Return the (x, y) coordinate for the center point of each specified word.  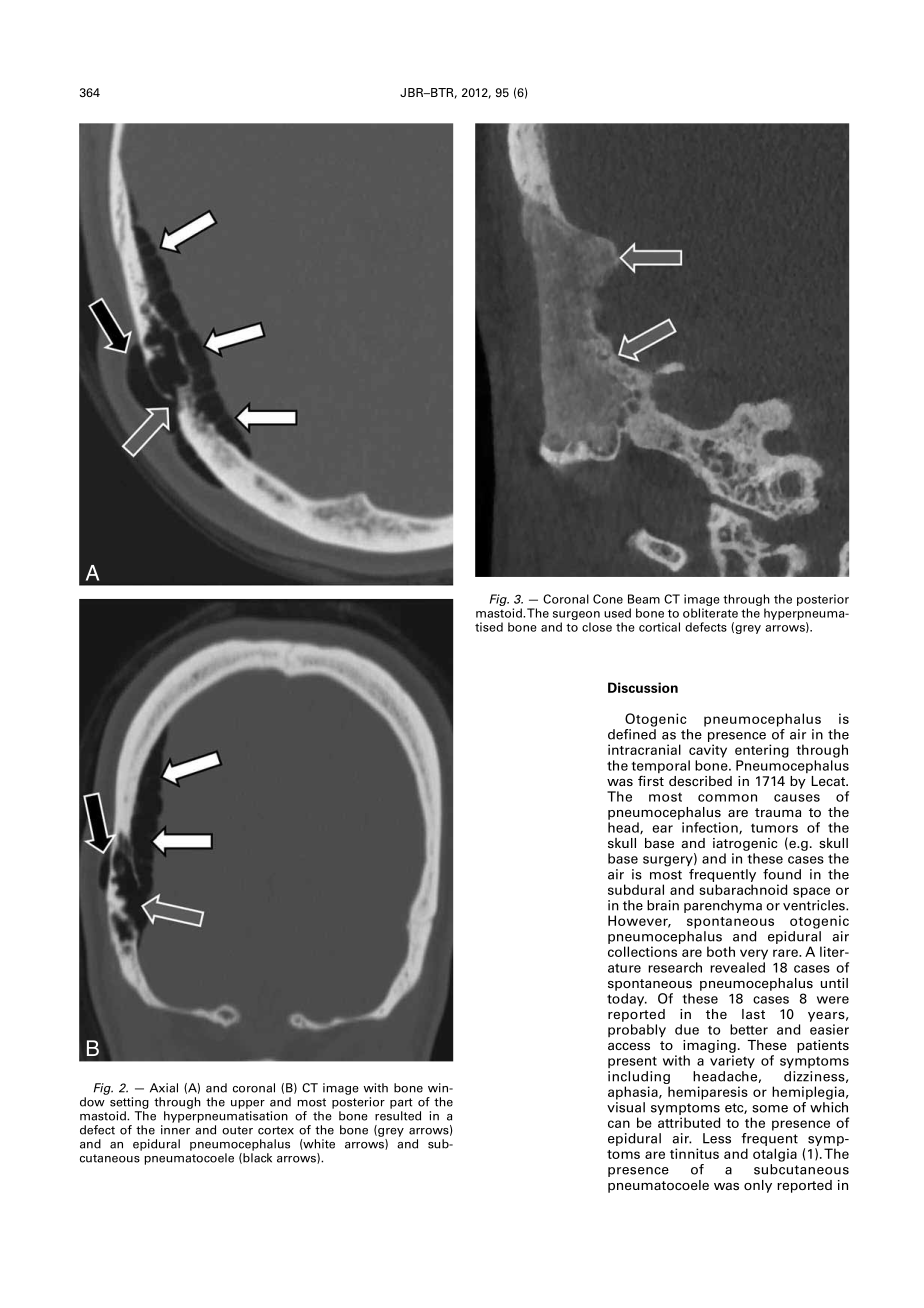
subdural (636, 889)
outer (237, 1130)
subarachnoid (743, 889)
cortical (659, 627)
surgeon (576, 615)
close (597, 627)
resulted (398, 1116)
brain (663, 905)
